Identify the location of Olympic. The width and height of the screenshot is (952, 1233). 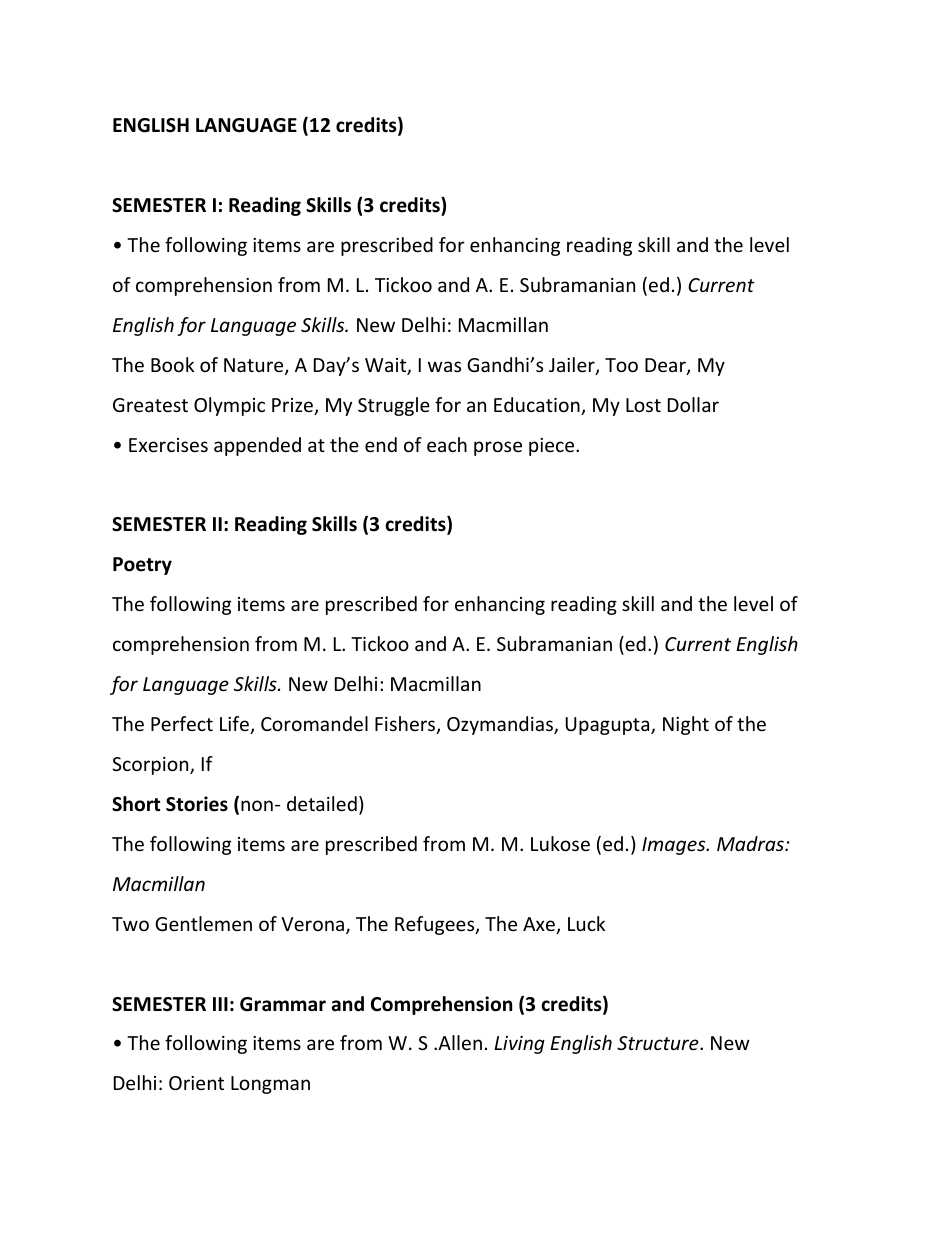
(229, 406).
